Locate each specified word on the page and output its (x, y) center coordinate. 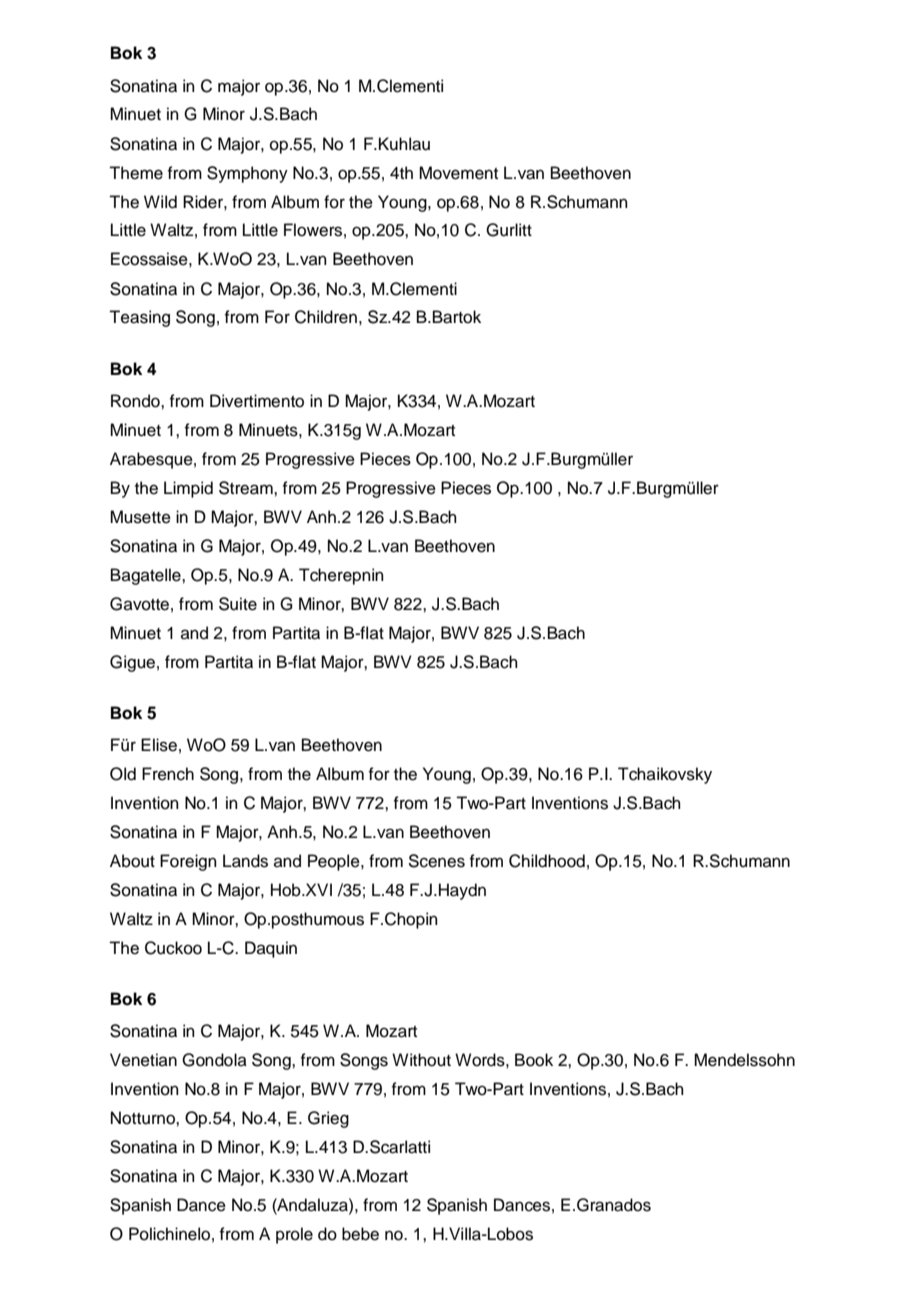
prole (294, 1235)
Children (326, 317)
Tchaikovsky (665, 775)
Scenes (436, 861)
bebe (360, 1234)
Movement (458, 173)
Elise (159, 745)
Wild (160, 202)
